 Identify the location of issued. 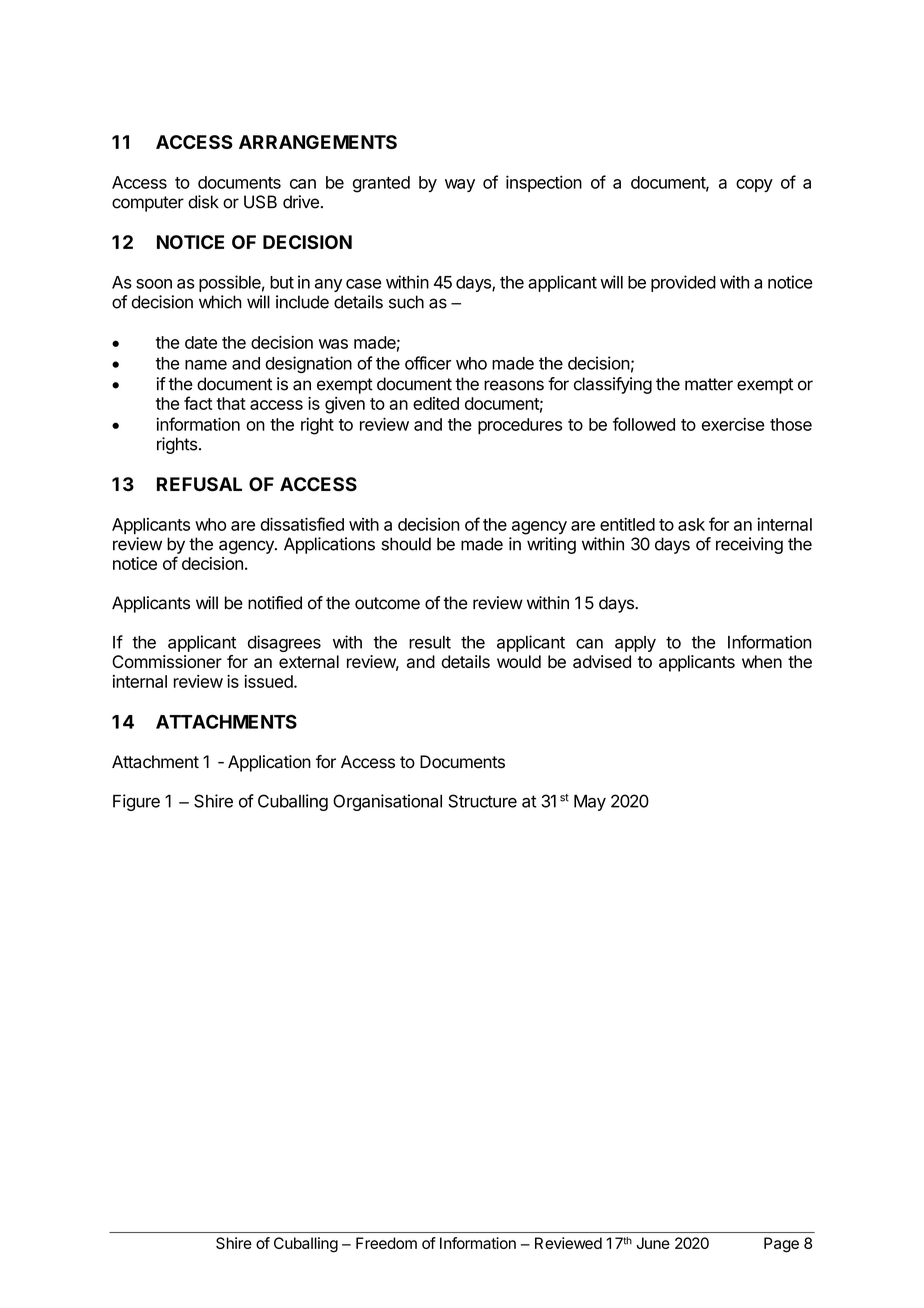
(269, 681).
